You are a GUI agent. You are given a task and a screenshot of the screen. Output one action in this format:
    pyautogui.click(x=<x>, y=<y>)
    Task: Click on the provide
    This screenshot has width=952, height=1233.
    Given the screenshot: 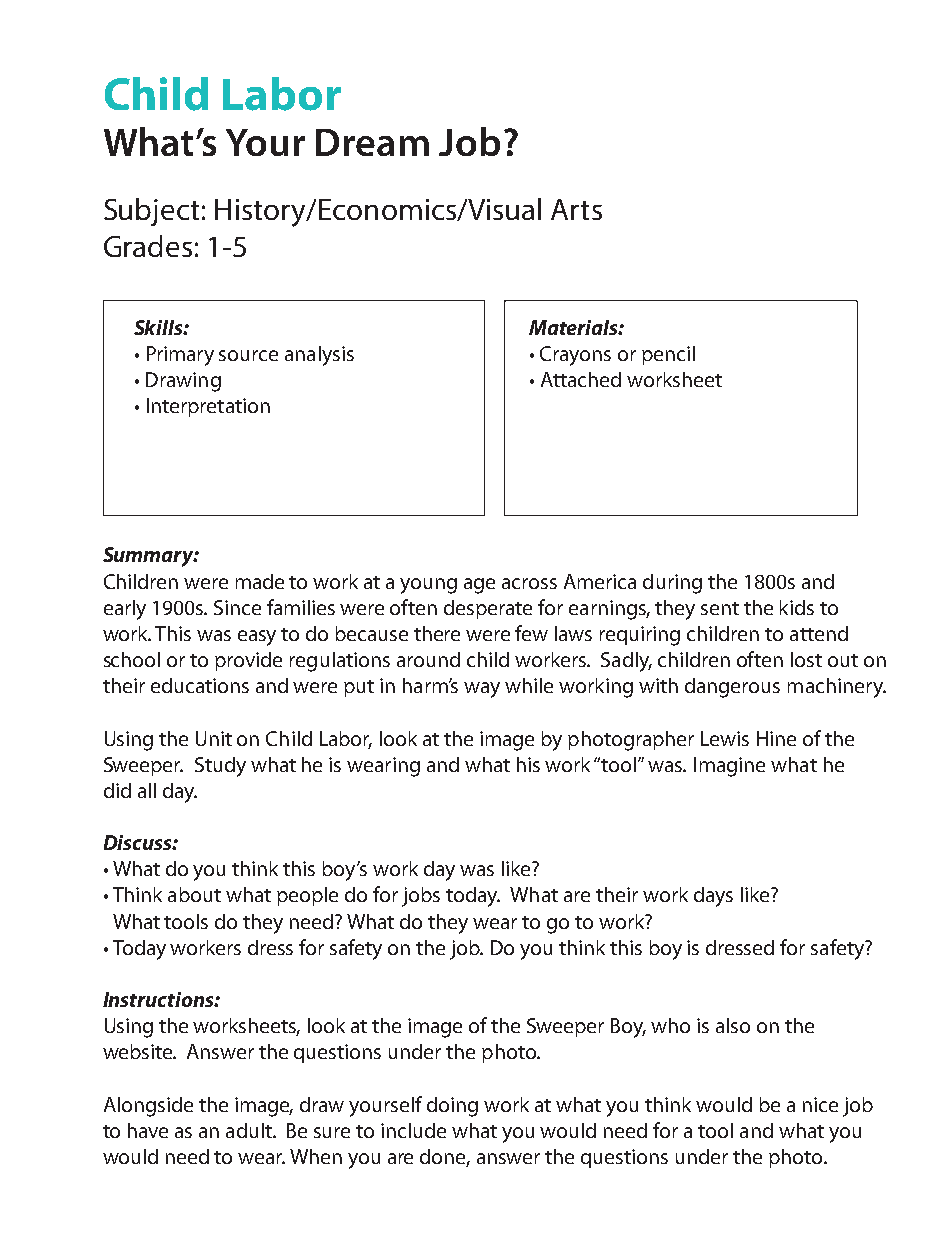 What is the action you would take?
    pyautogui.click(x=248, y=661)
